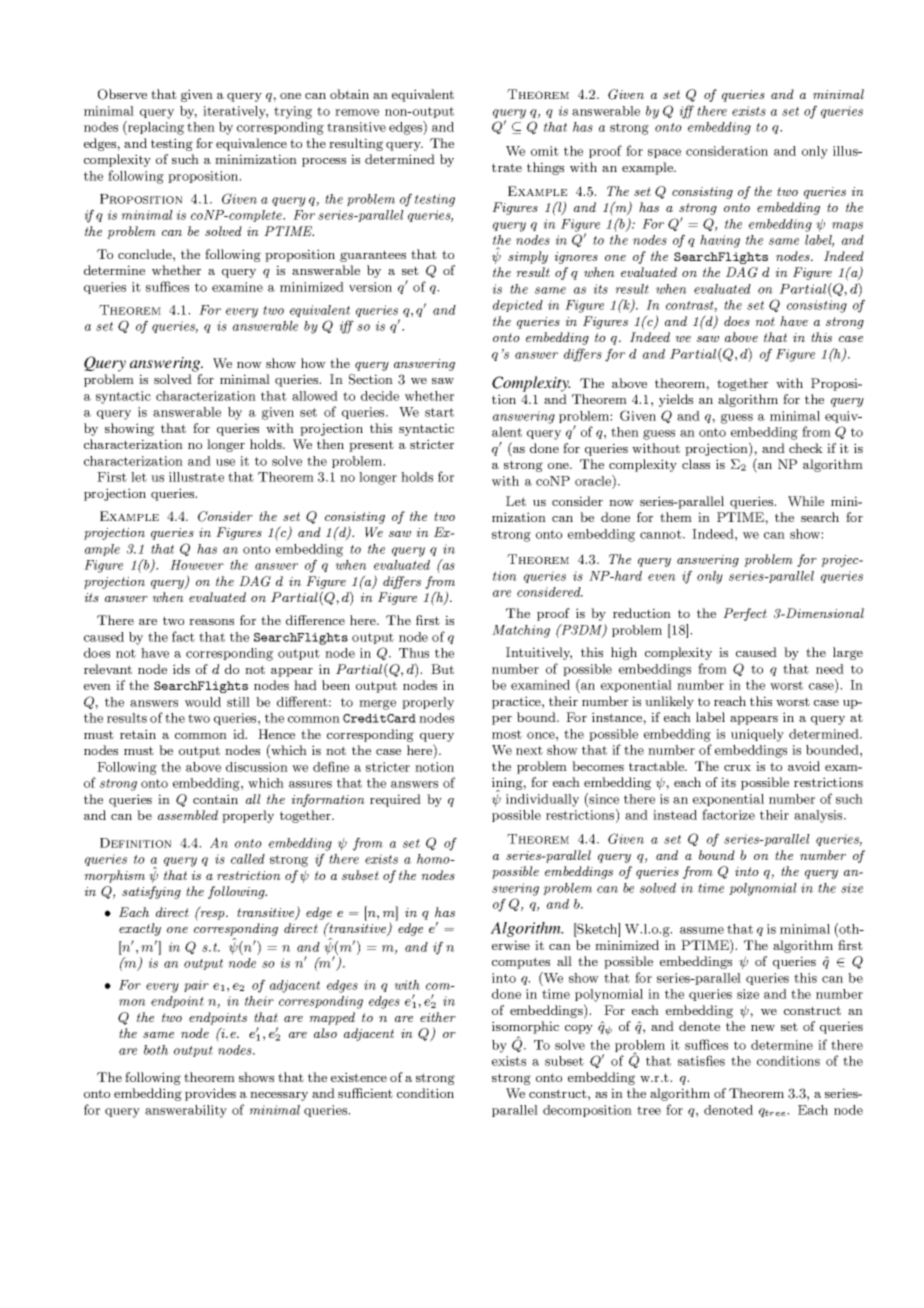 This document has width=924, height=1308. I want to click on omit, so click(545, 151).
